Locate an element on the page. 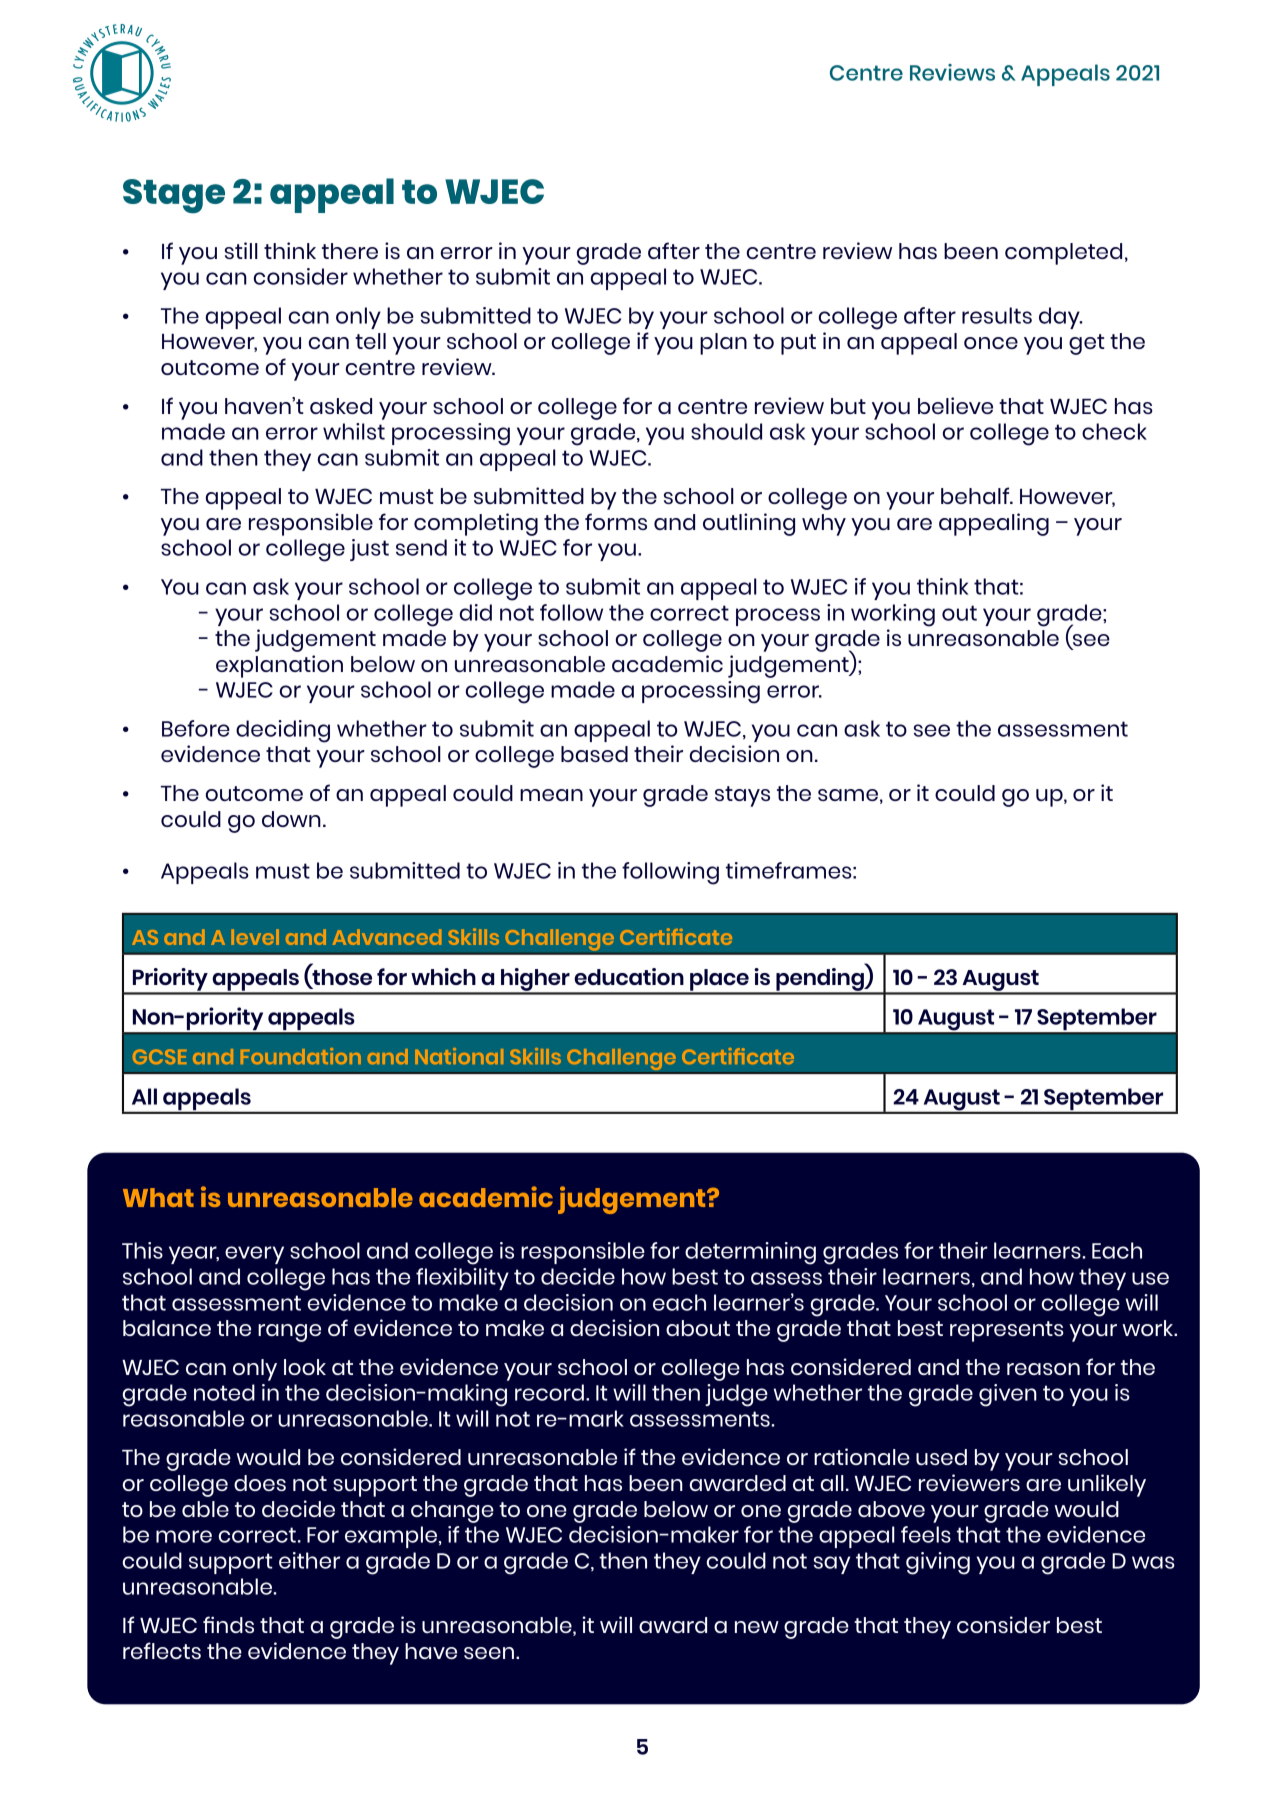 The image size is (1280, 1811). behalf is located at coordinates (976, 495).
